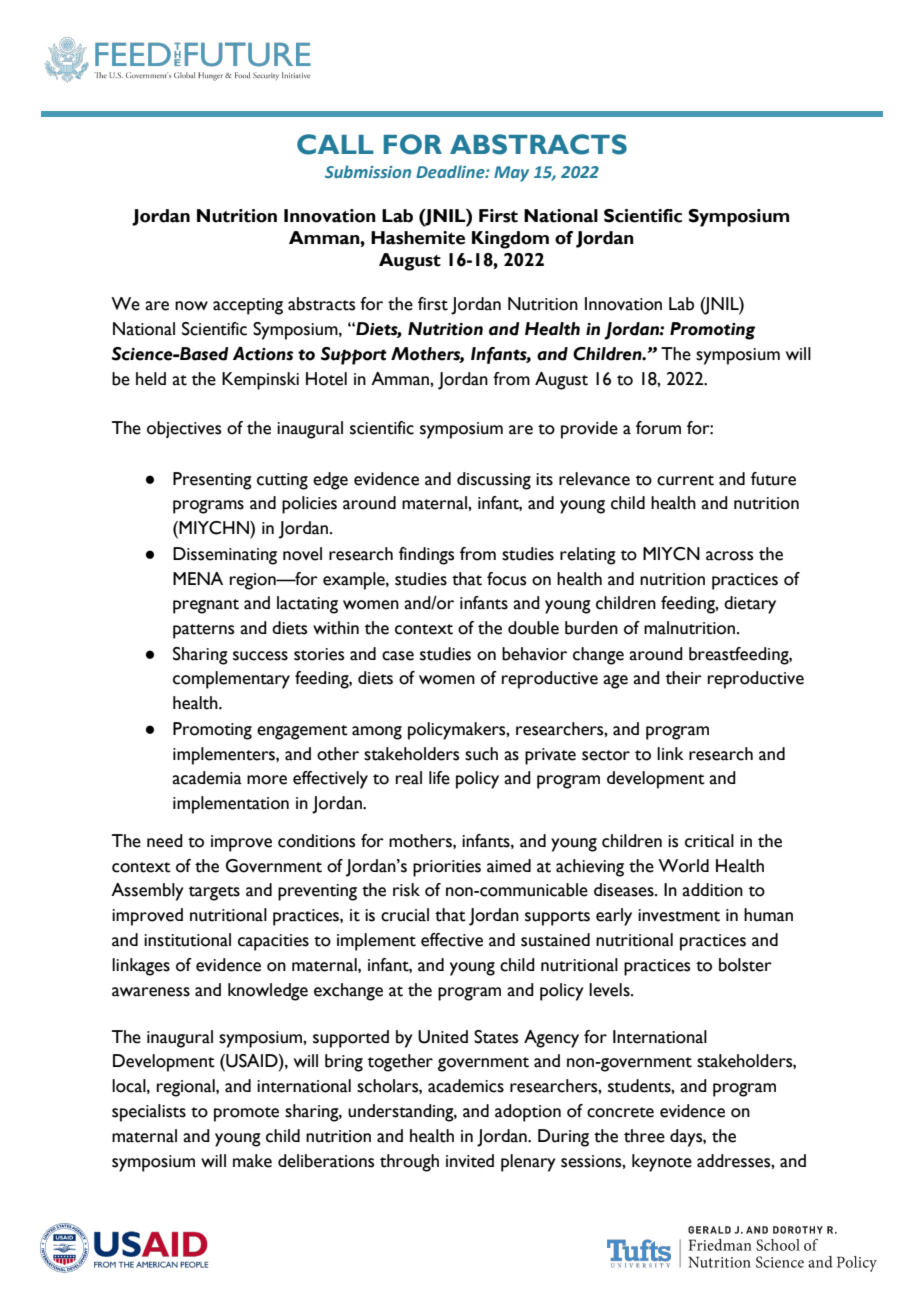  I want to click on discussing, so click(494, 481).
